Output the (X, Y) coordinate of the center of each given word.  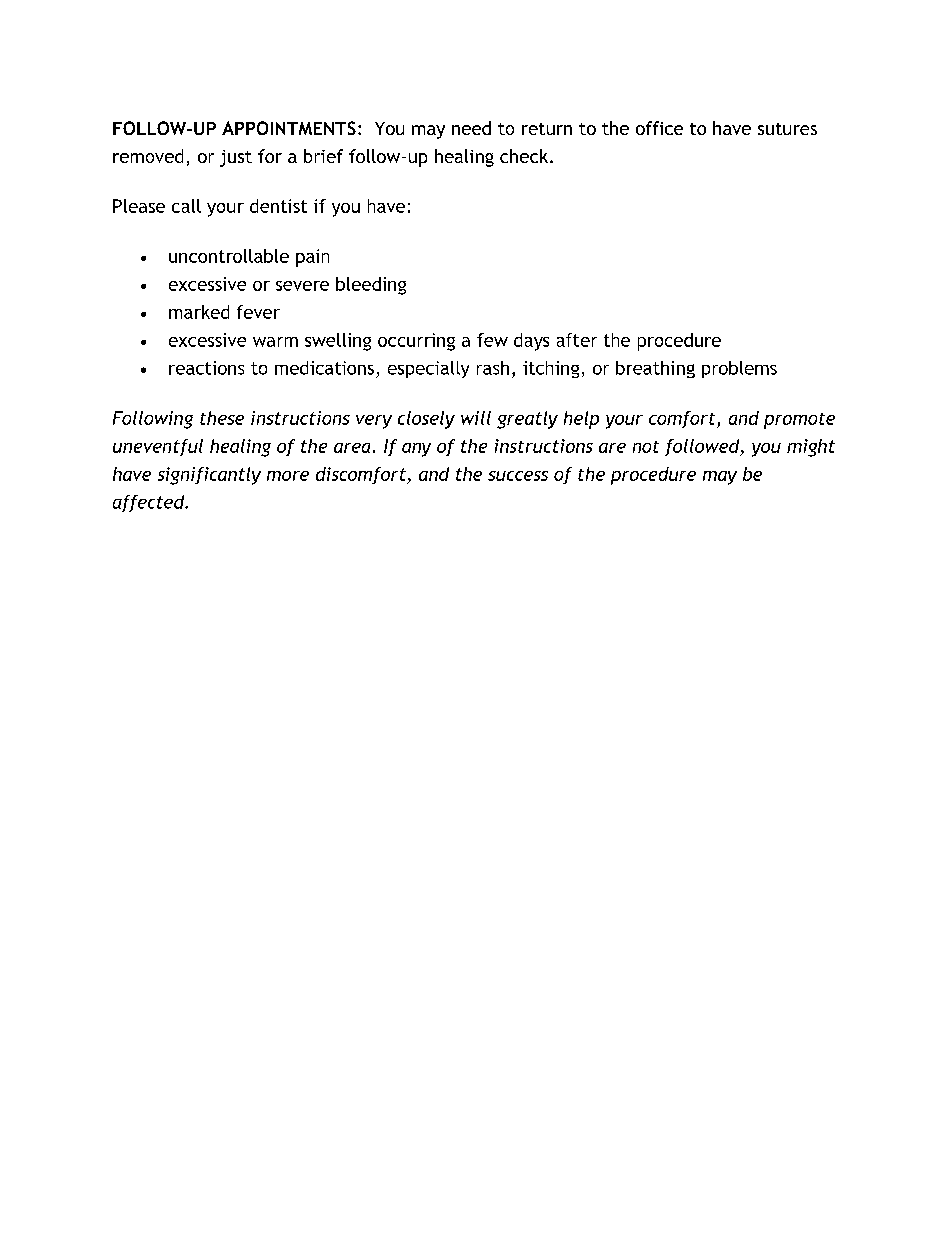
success (518, 476)
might (811, 448)
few (492, 340)
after (577, 340)
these (222, 418)
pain (312, 258)
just (236, 158)
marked (199, 312)
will (476, 418)
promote (799, 421)
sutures (787, 129)
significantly (209, 476)
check (525, 156)
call (186, 206)
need (471, 128)
